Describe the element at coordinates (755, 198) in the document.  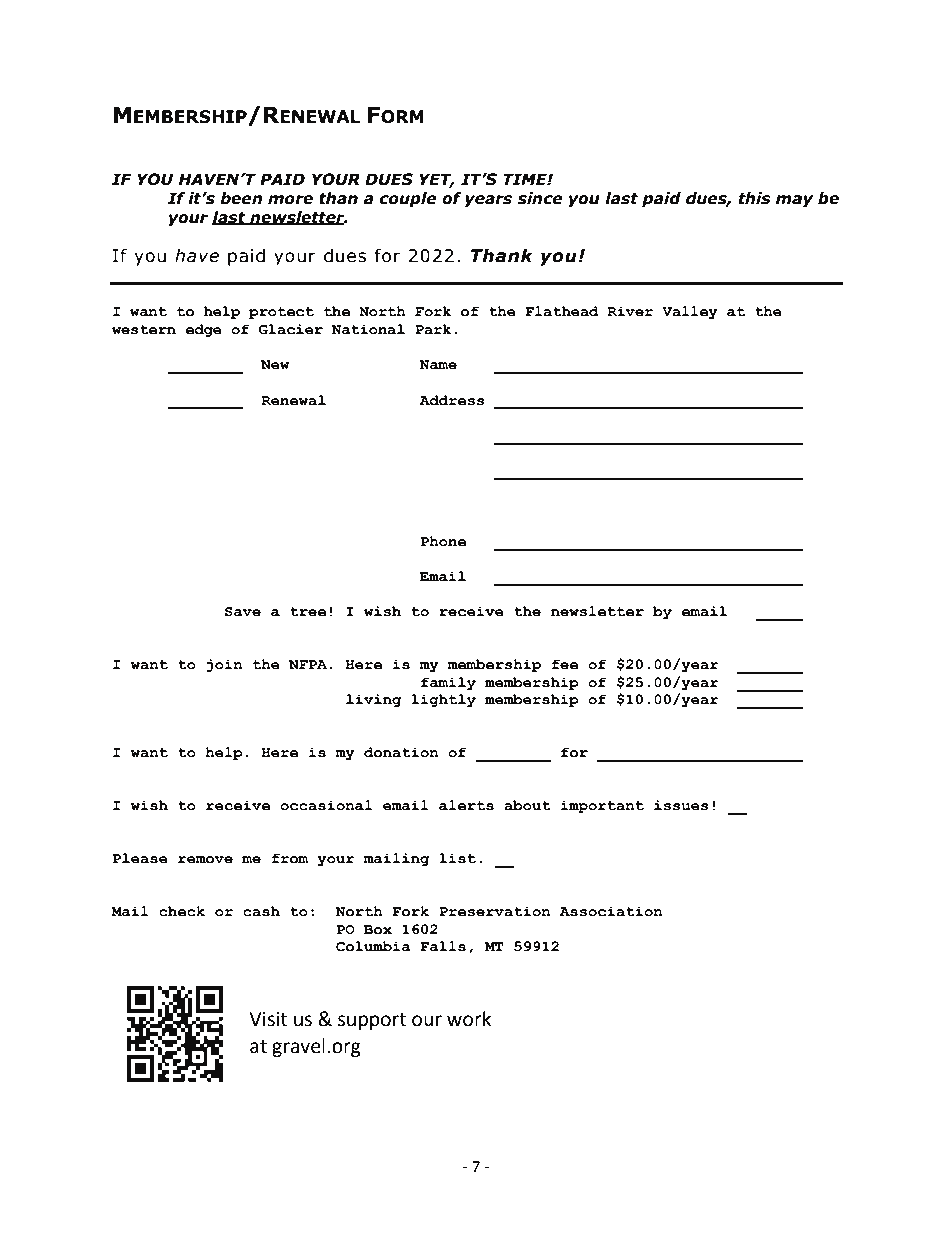
I see `this` at that location.
